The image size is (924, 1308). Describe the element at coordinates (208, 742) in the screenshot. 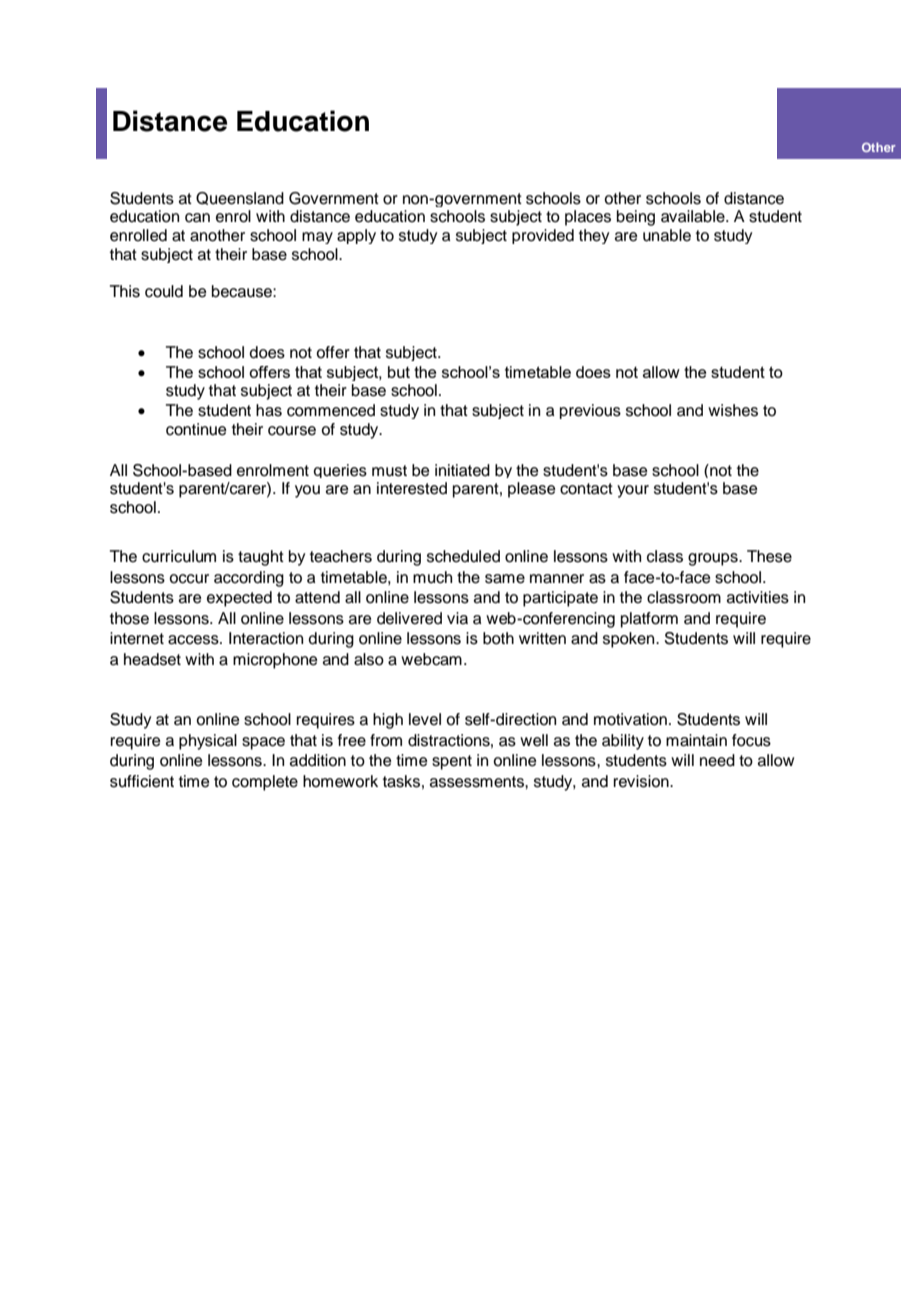

I see `physical` at that location.
